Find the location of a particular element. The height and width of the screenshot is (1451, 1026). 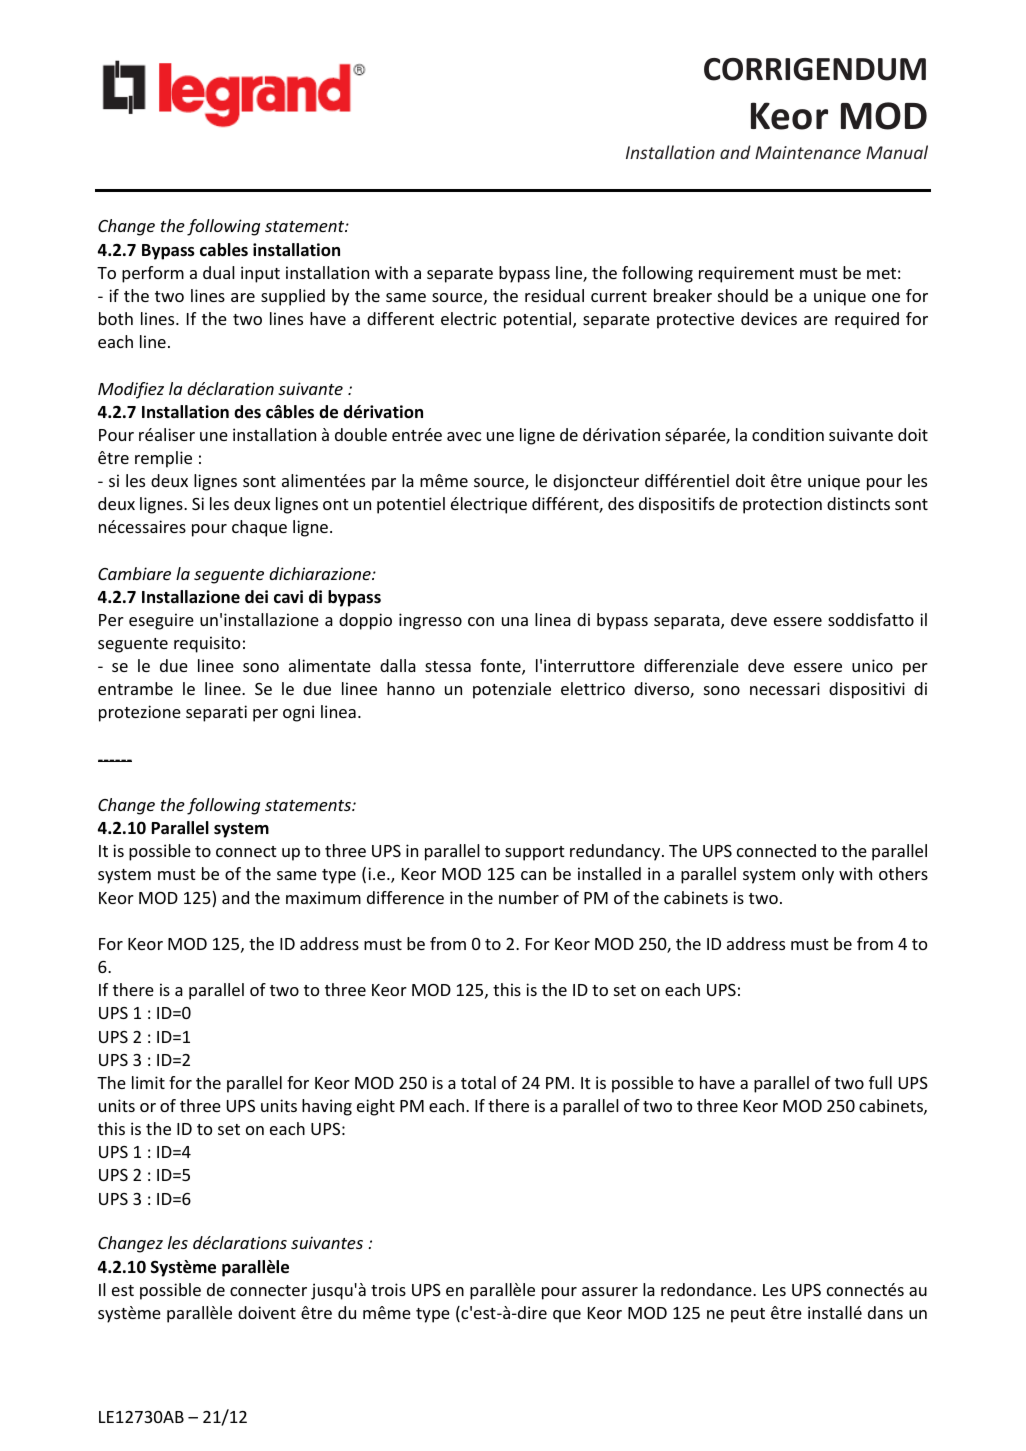

hanno is located at coordinates (411, 688).
